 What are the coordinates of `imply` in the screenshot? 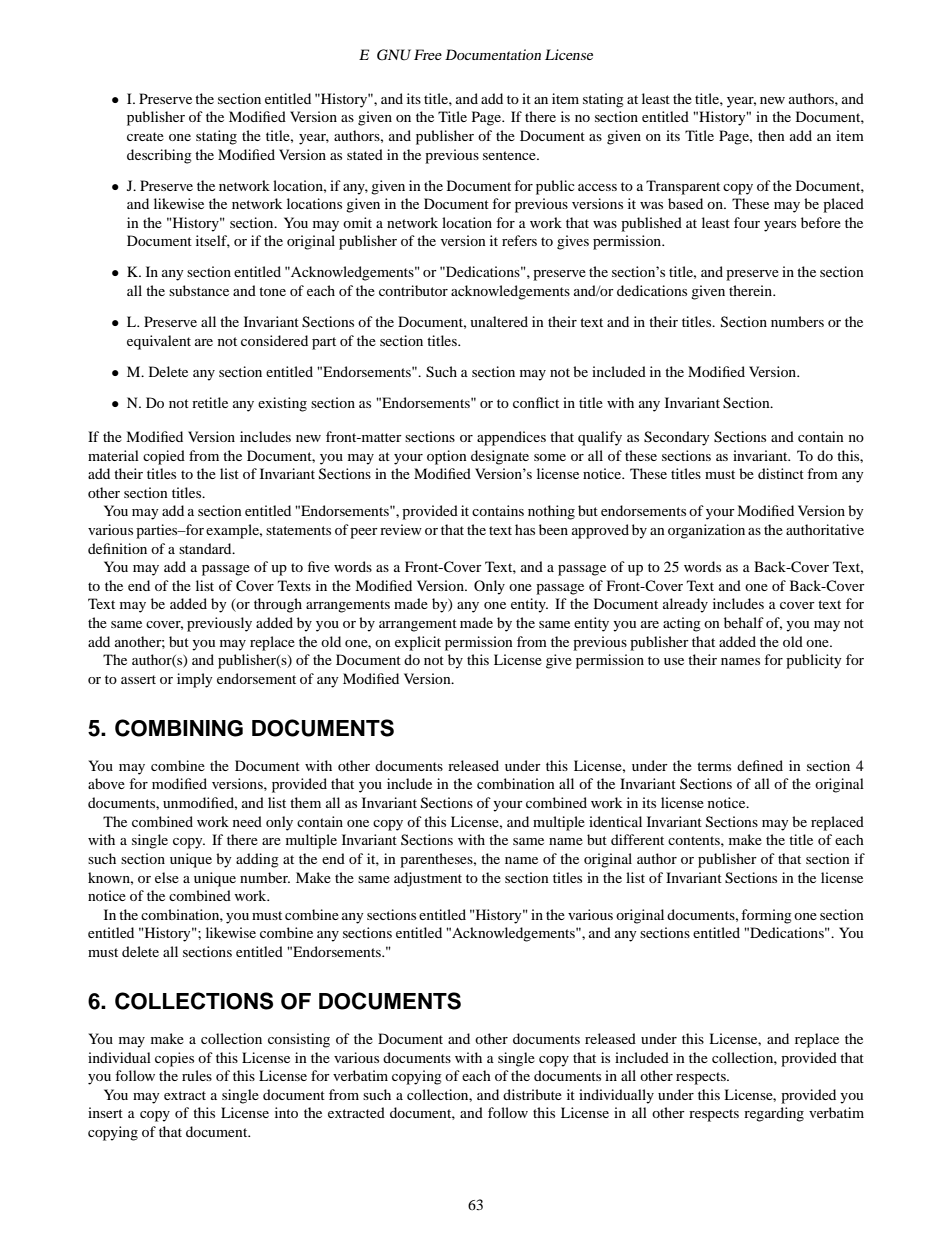 It's located at (195, 680).
